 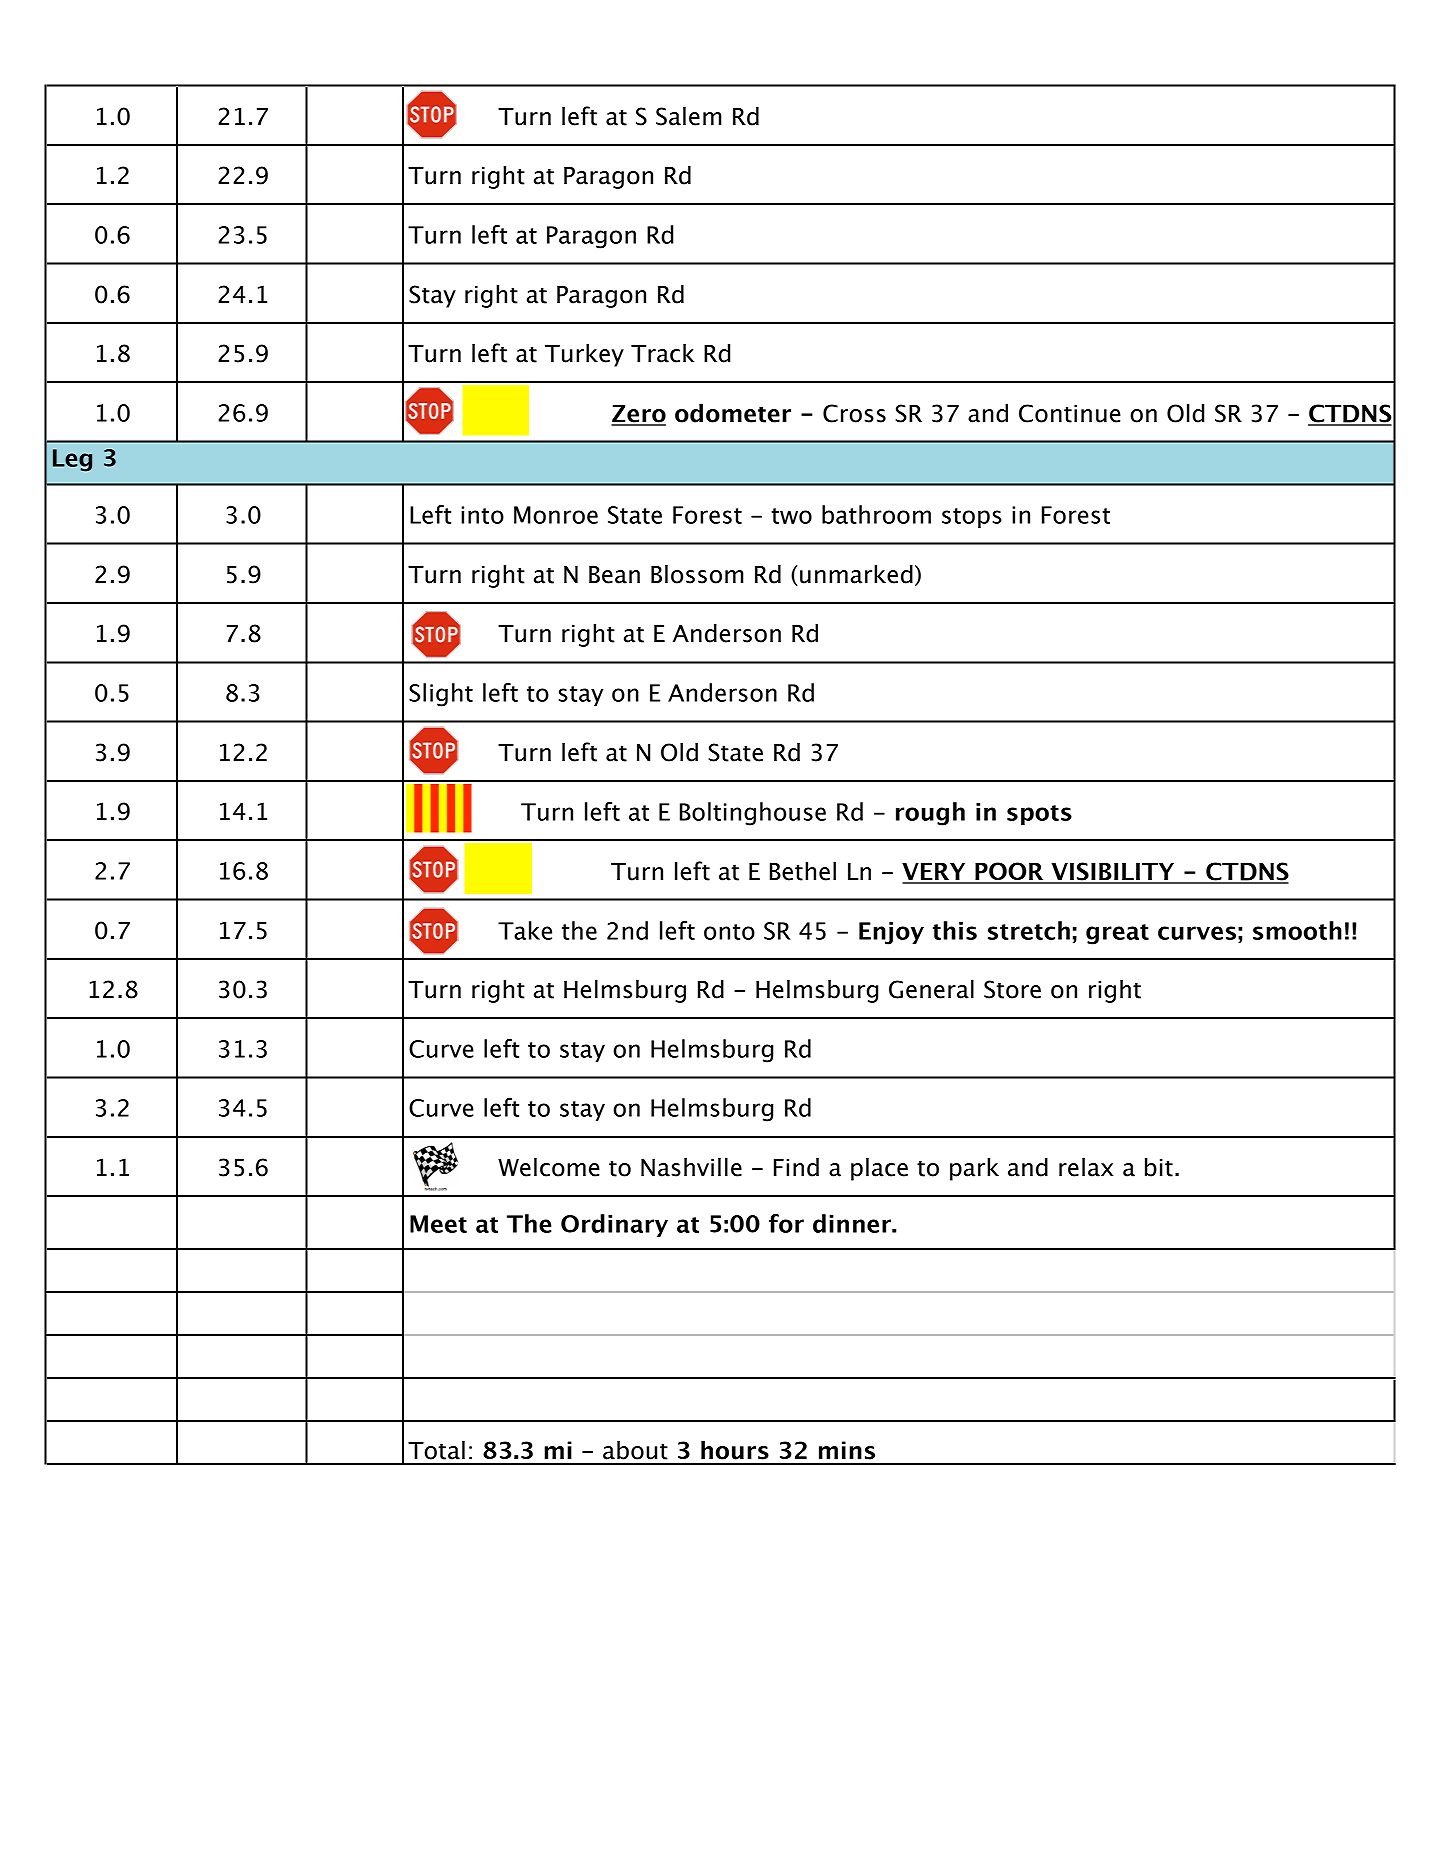 What do you see at coordinates (663, 353) in the screenshot?
I see `Track` at bounding box center [663, 353].
